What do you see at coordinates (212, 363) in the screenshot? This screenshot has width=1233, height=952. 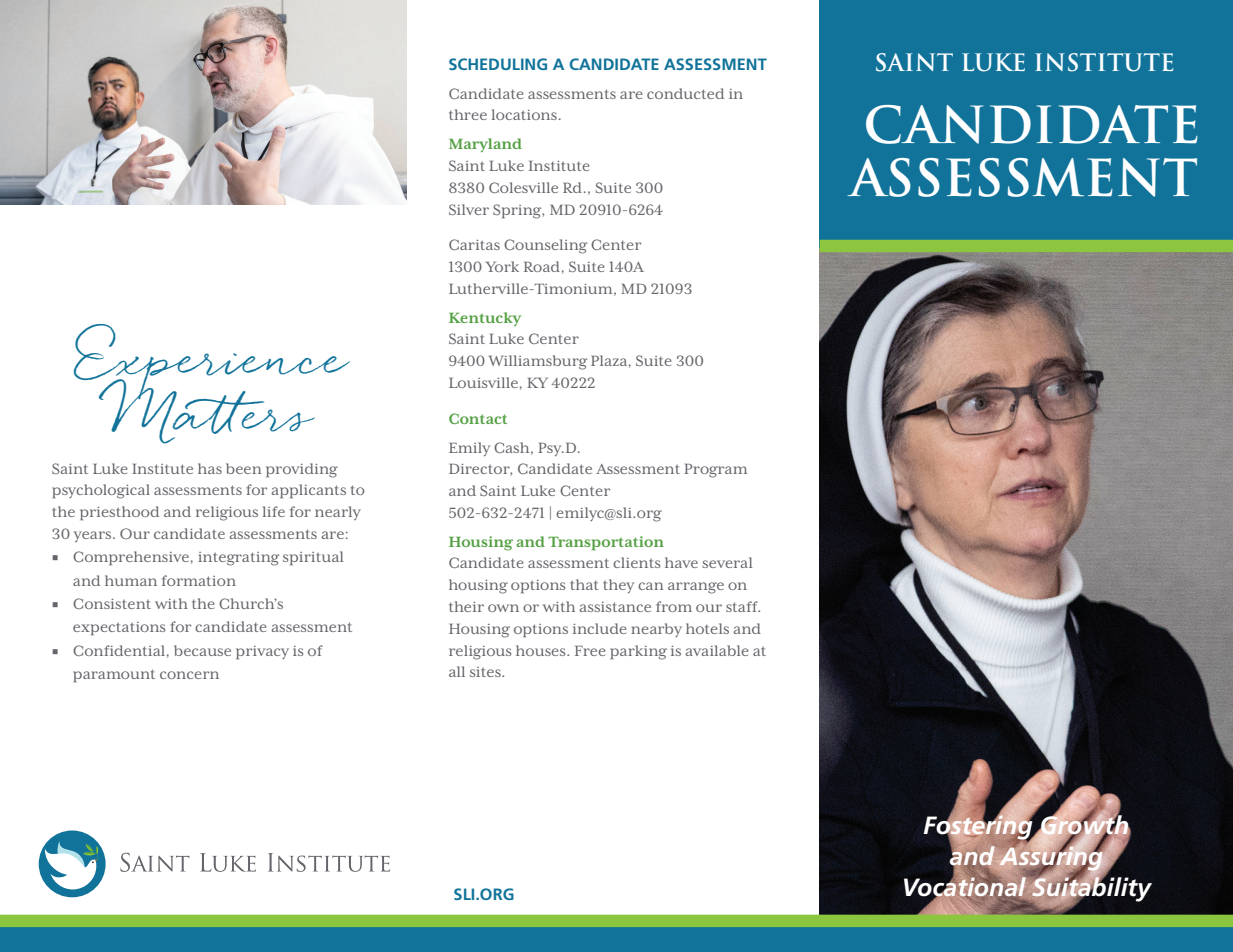 I see `Experience` at bounding box center [212, 363].
